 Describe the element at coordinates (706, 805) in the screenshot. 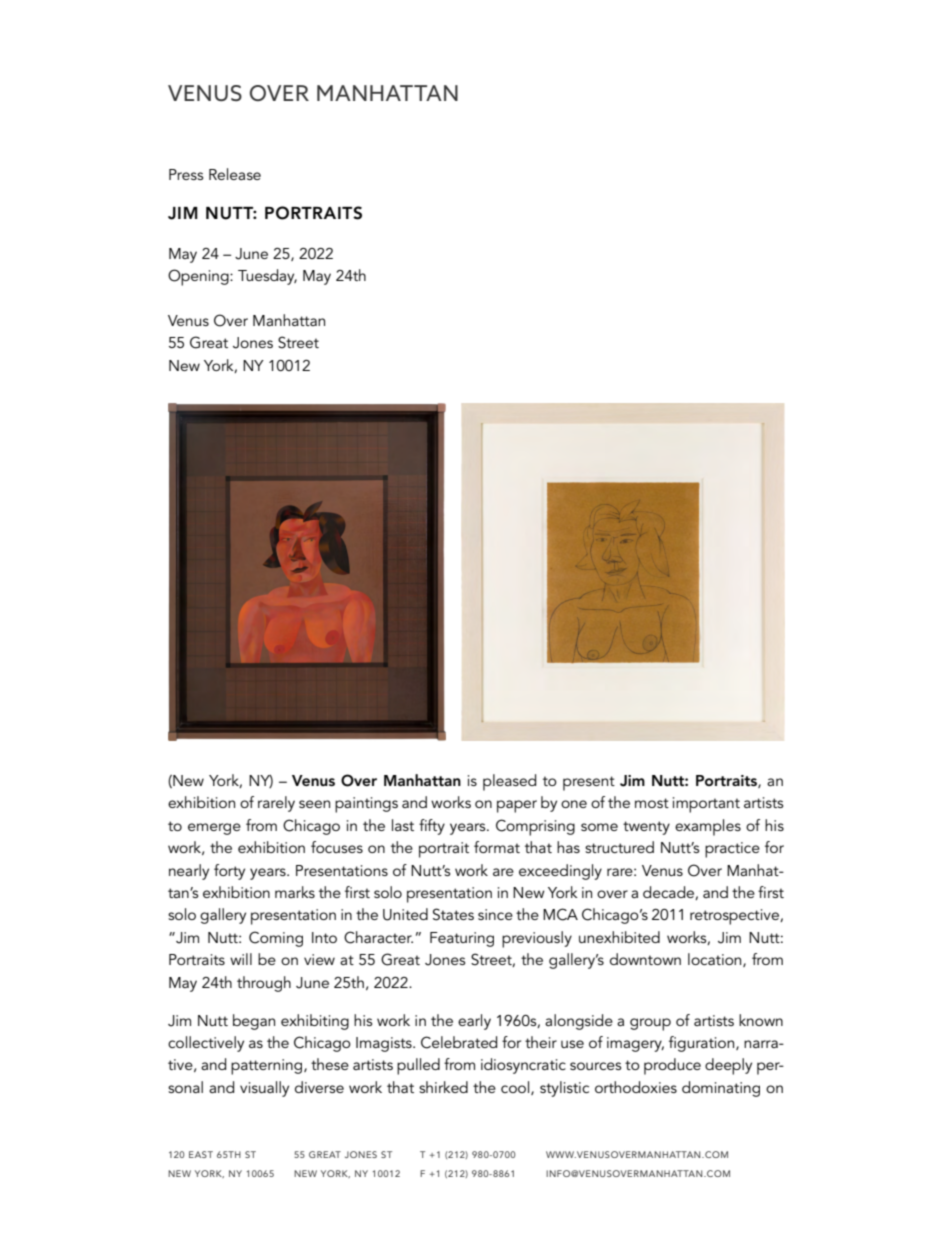

I see `important` at that location.
